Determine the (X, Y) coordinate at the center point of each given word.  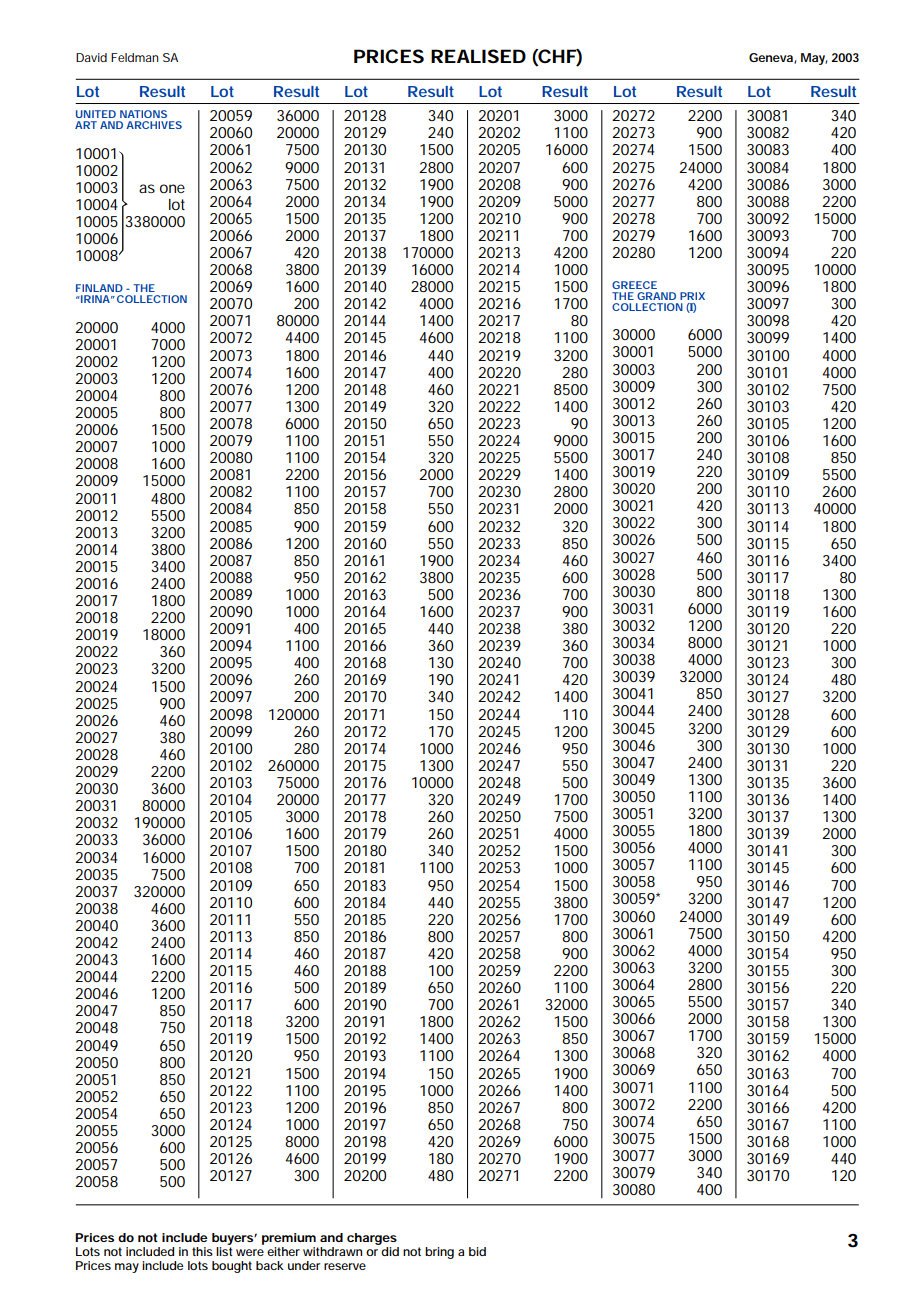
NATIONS (143, 114)
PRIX (692, 296)
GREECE (634, 285)
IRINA (94, 299)
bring (439, 1253)
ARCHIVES (154, 125)
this (202, 1251)
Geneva (772, 58)
